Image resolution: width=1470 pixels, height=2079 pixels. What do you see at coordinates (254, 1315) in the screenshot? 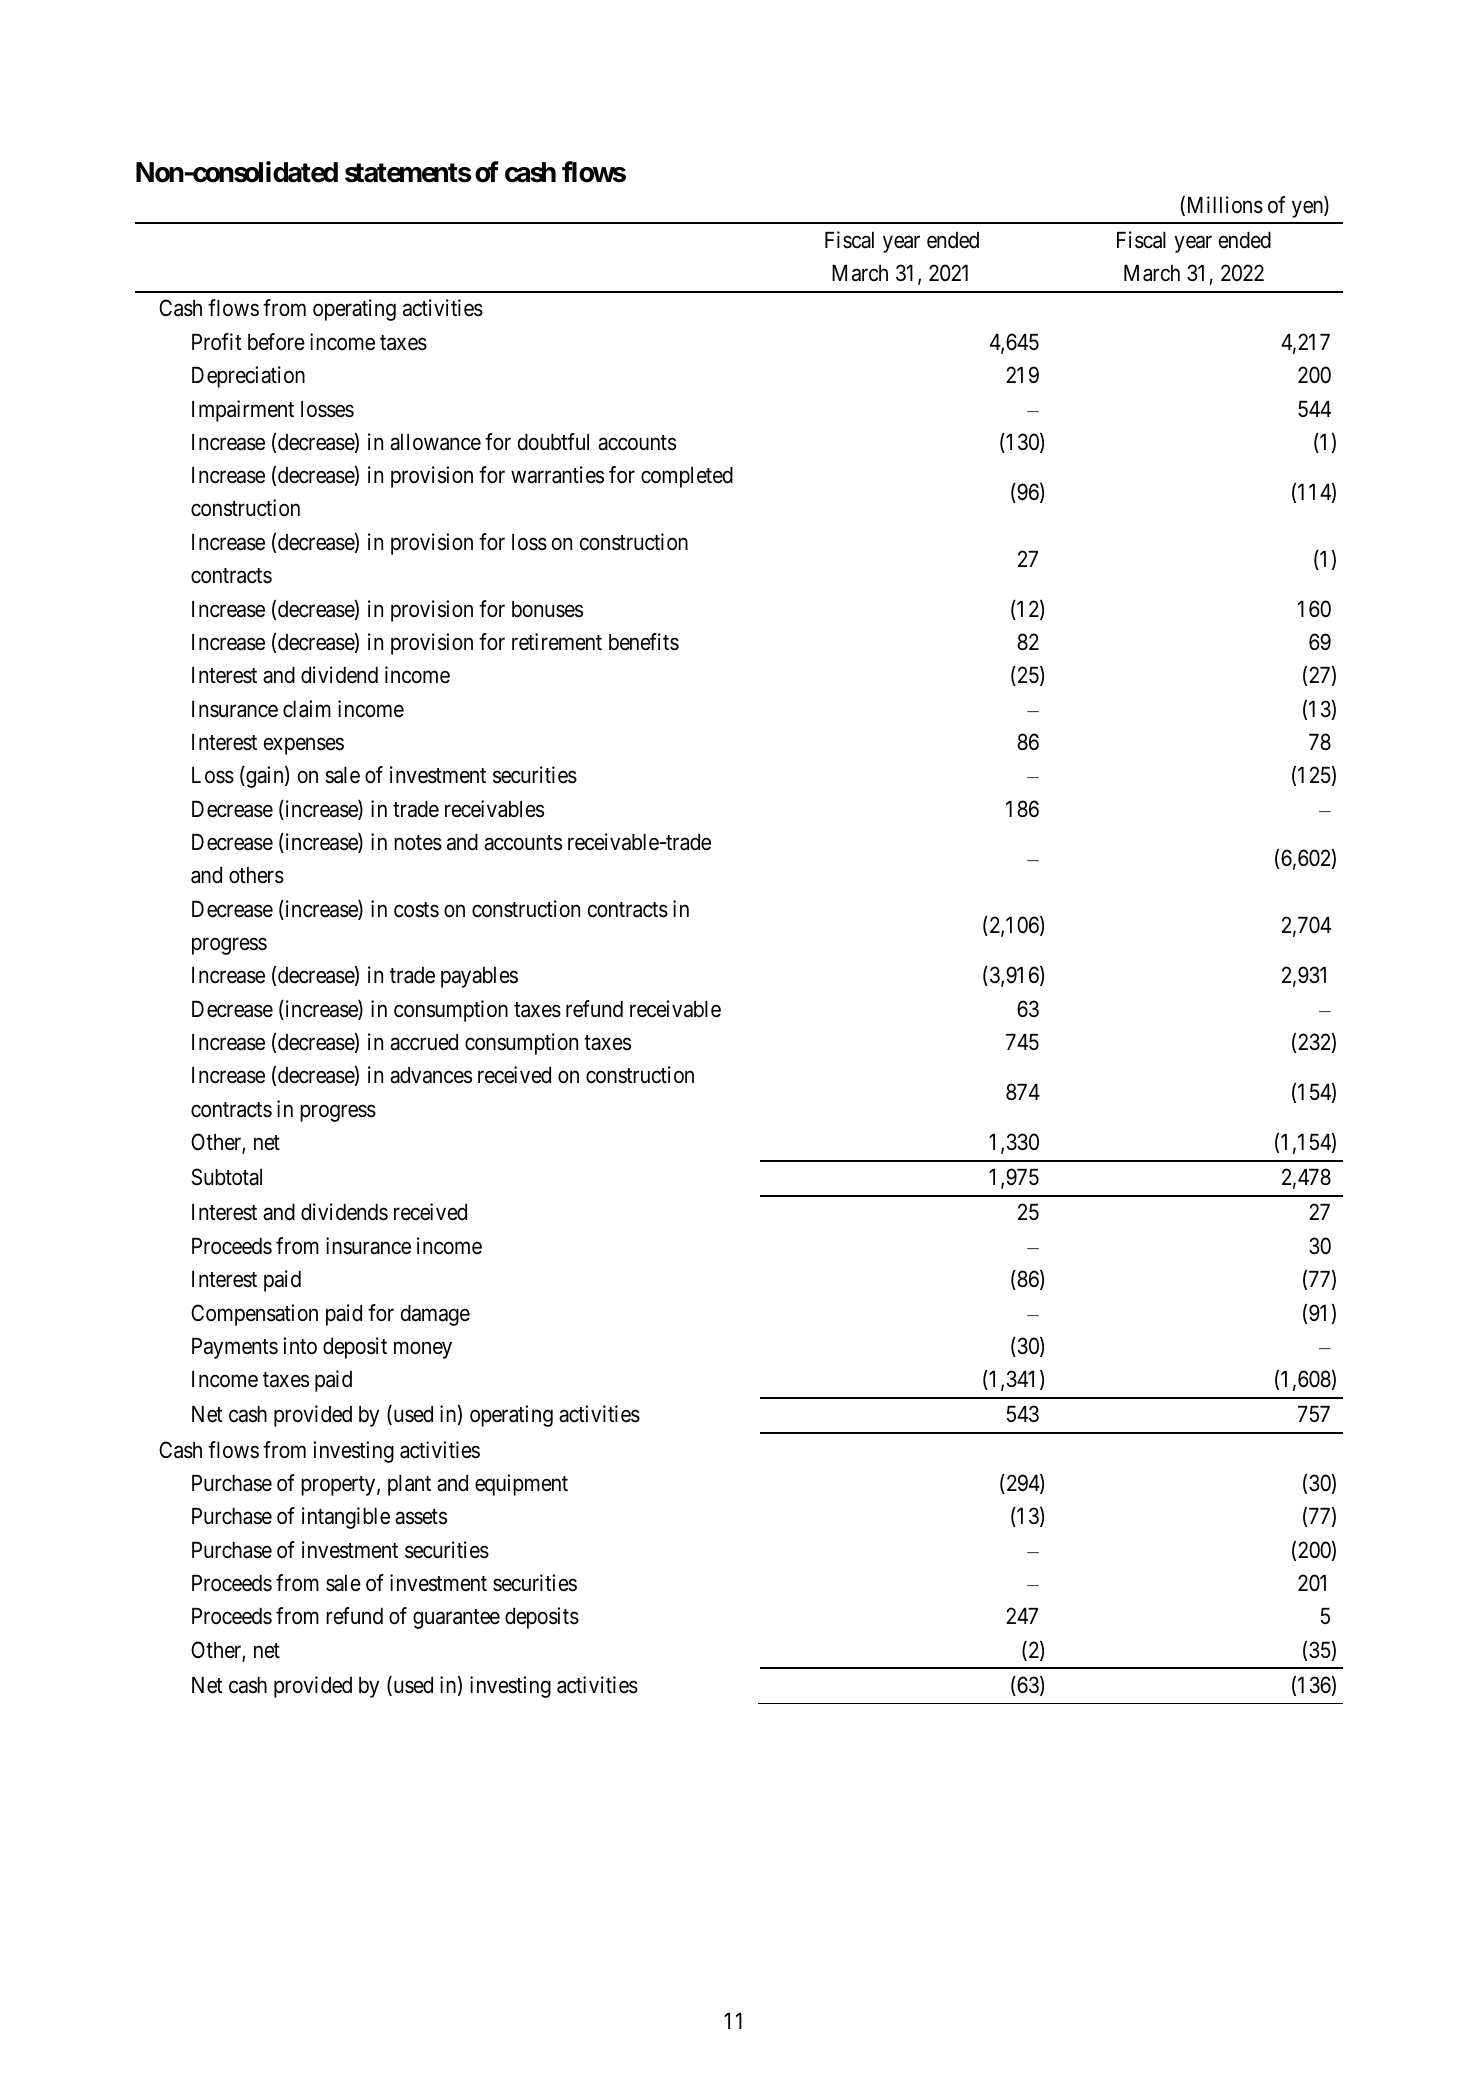
I see `Compensation` at bounding box center [254, 1315].
